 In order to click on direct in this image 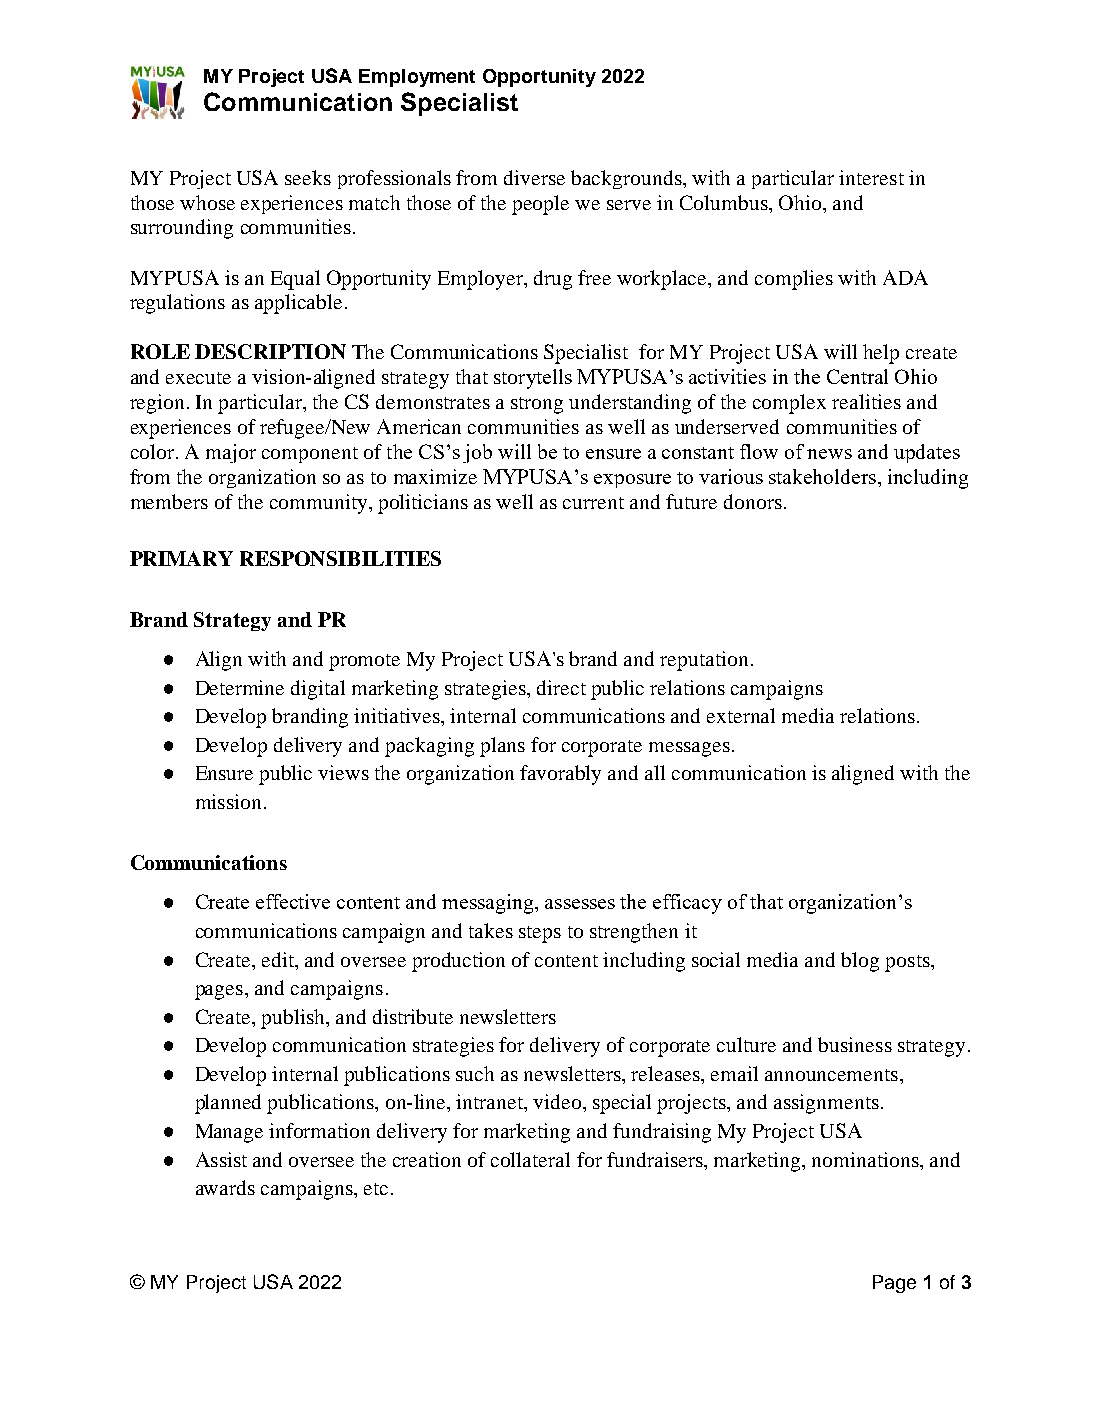, I will do `click(561, 687)`.
